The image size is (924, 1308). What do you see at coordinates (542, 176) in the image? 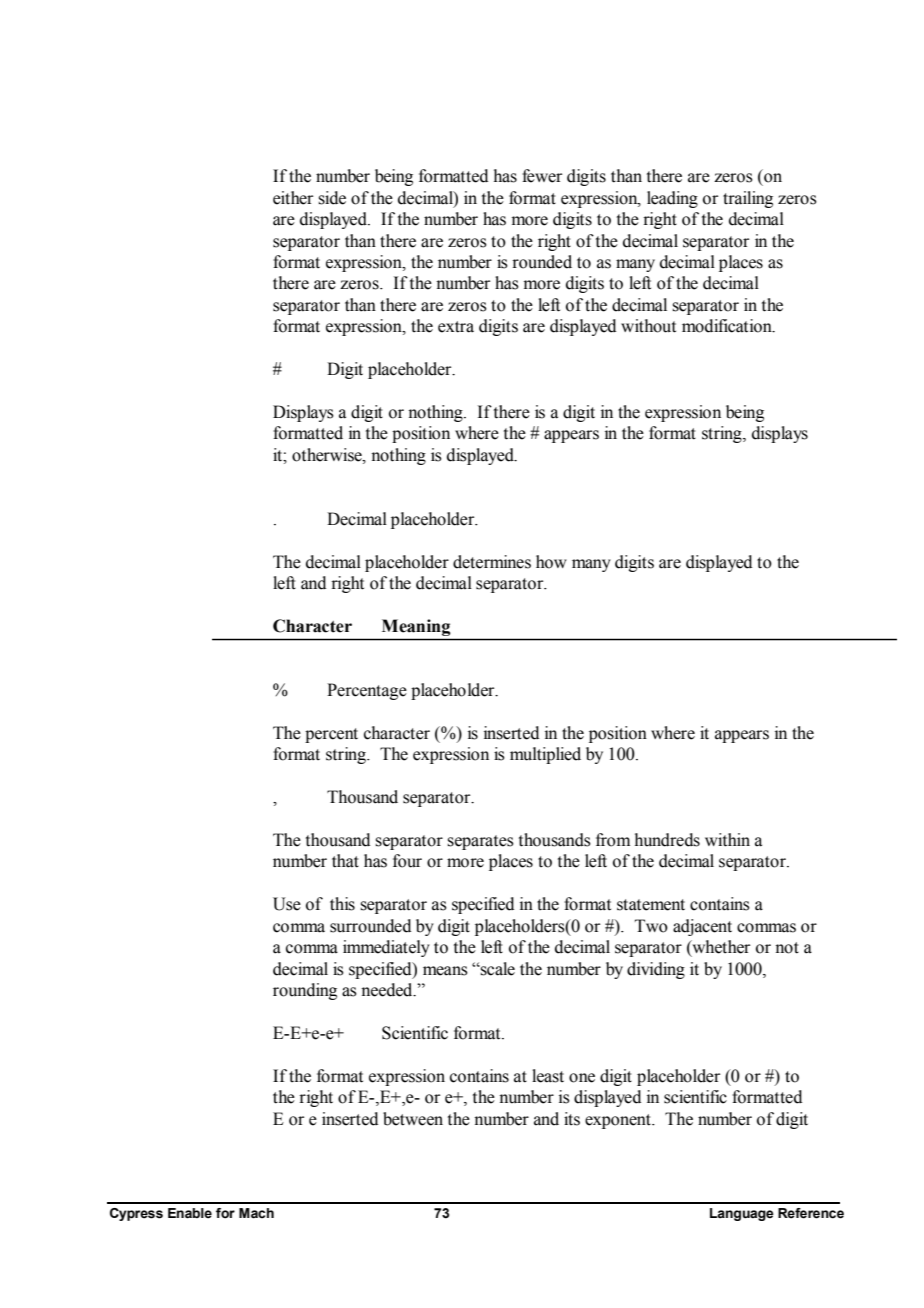
I see `fewer` at bounding box center [542, 176].
